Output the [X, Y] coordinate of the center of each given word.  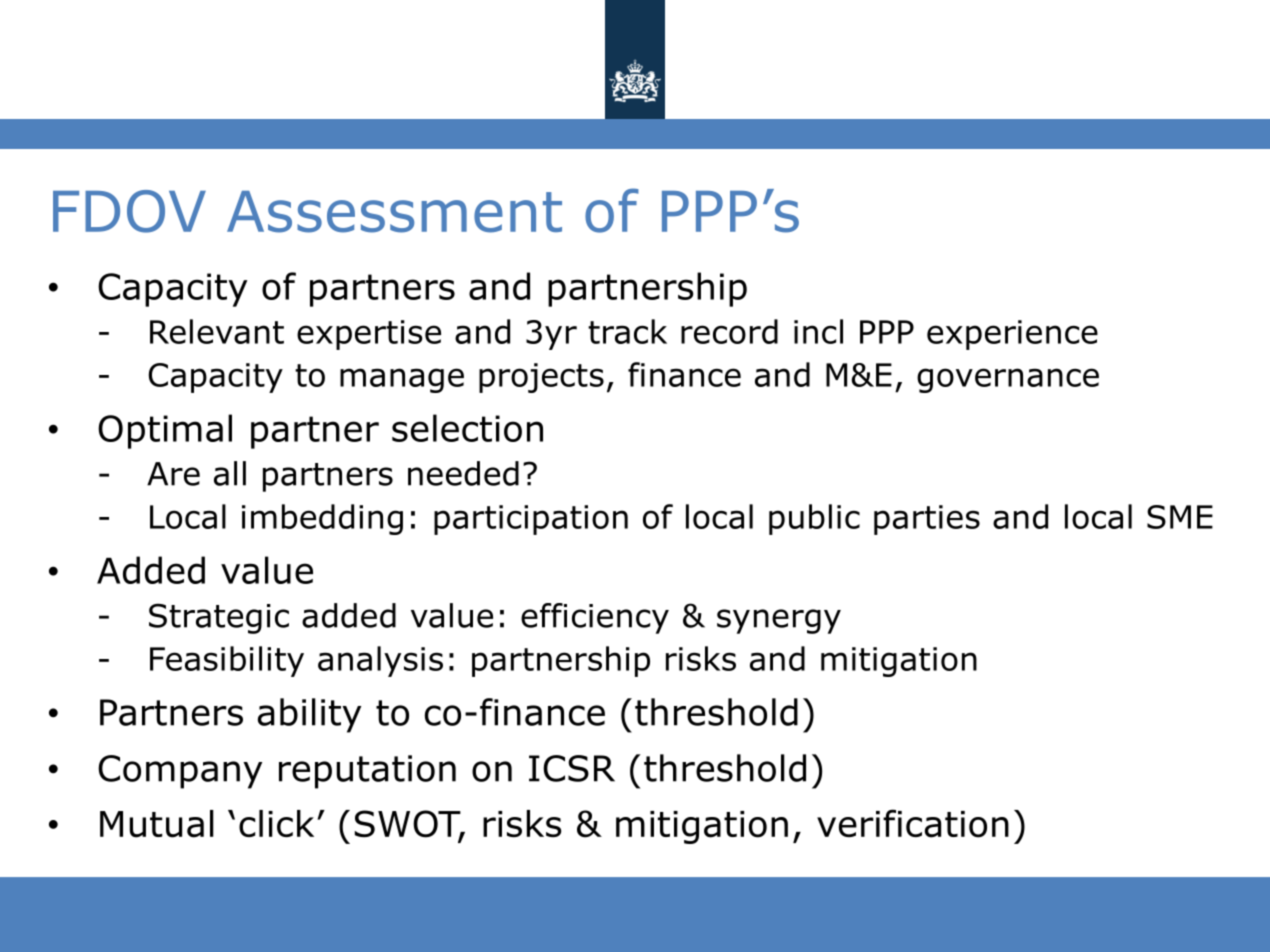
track [627, 331]
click [276, 823]
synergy [779, 621]
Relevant [217, 331]
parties [927, 520]
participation [531, 520]
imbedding [322, 519]
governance [1008, 380]
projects [541, 378]
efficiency [595, 618]
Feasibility [227, 661]
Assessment [394, 212]
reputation [367, 772]
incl [818, 331]
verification [913, 823]
